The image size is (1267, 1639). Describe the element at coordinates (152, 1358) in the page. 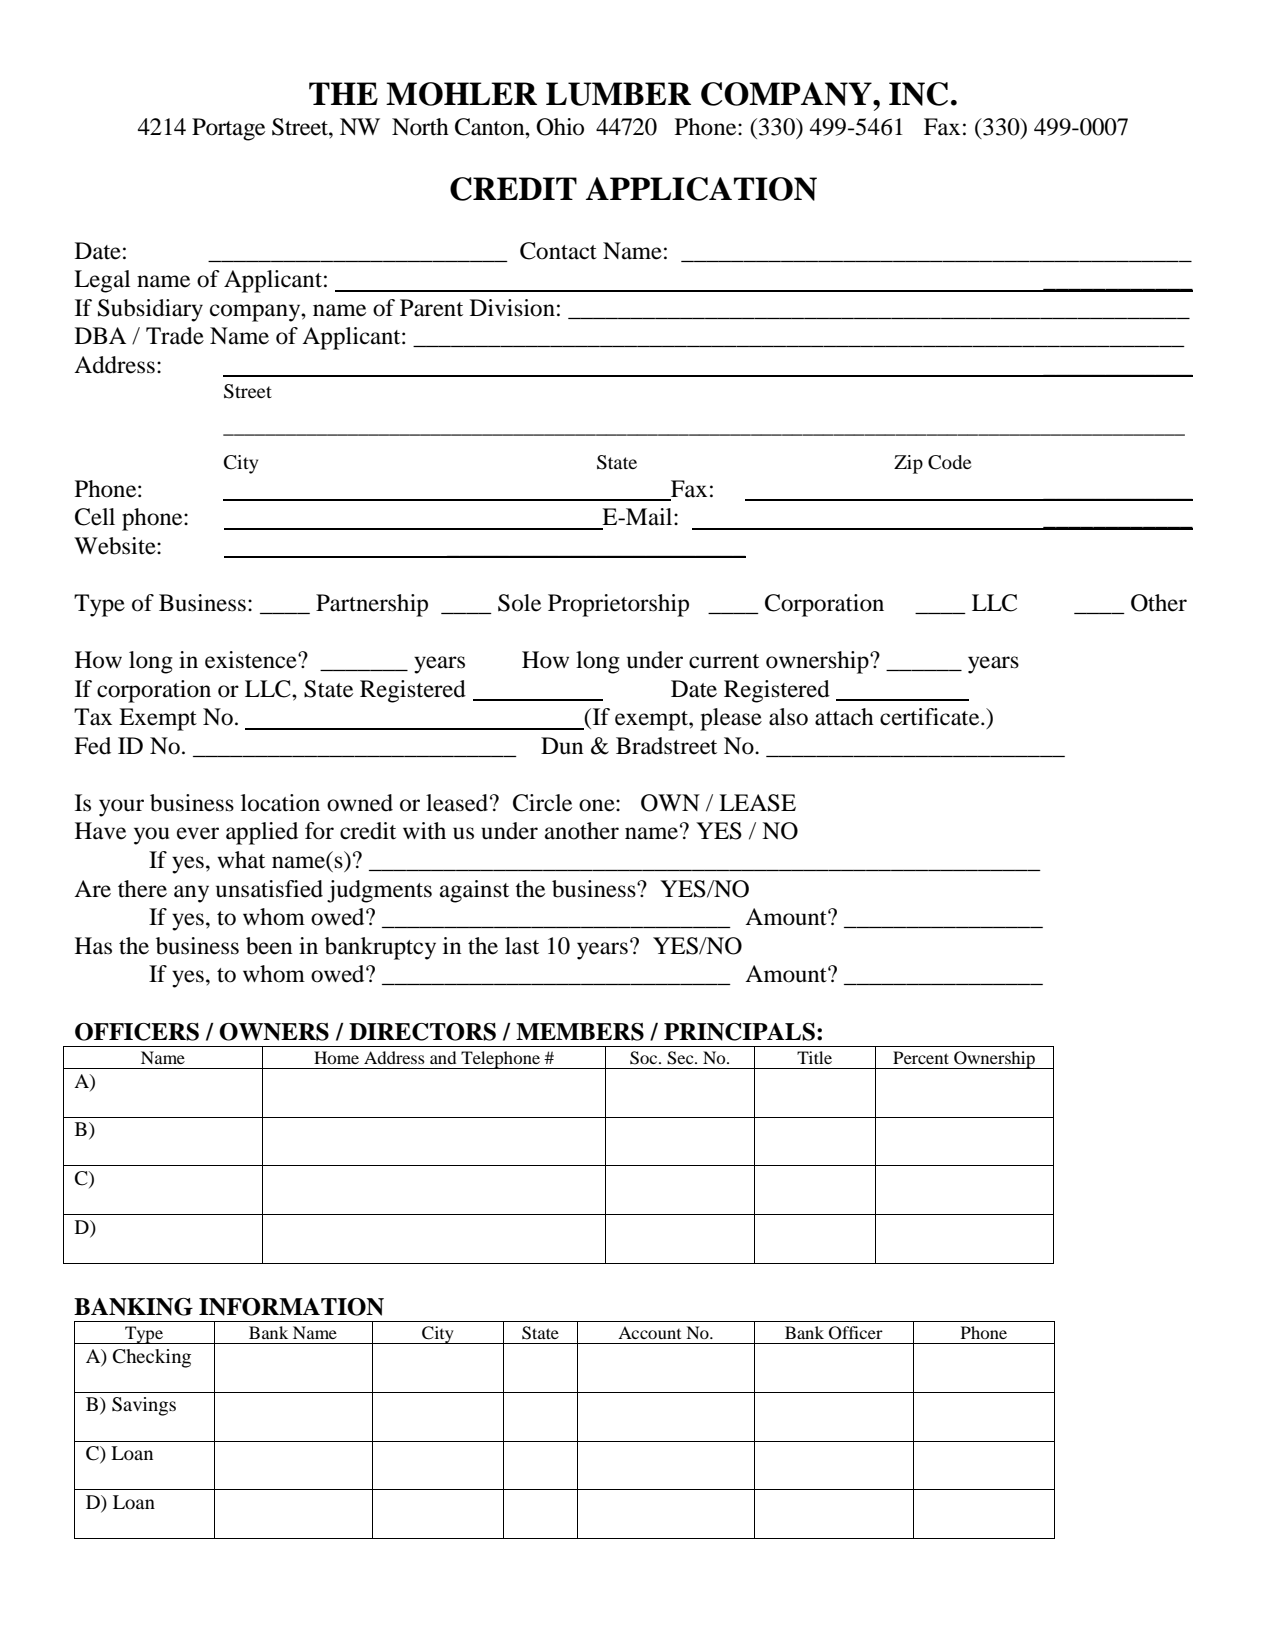

I see `Checking` at that location.
